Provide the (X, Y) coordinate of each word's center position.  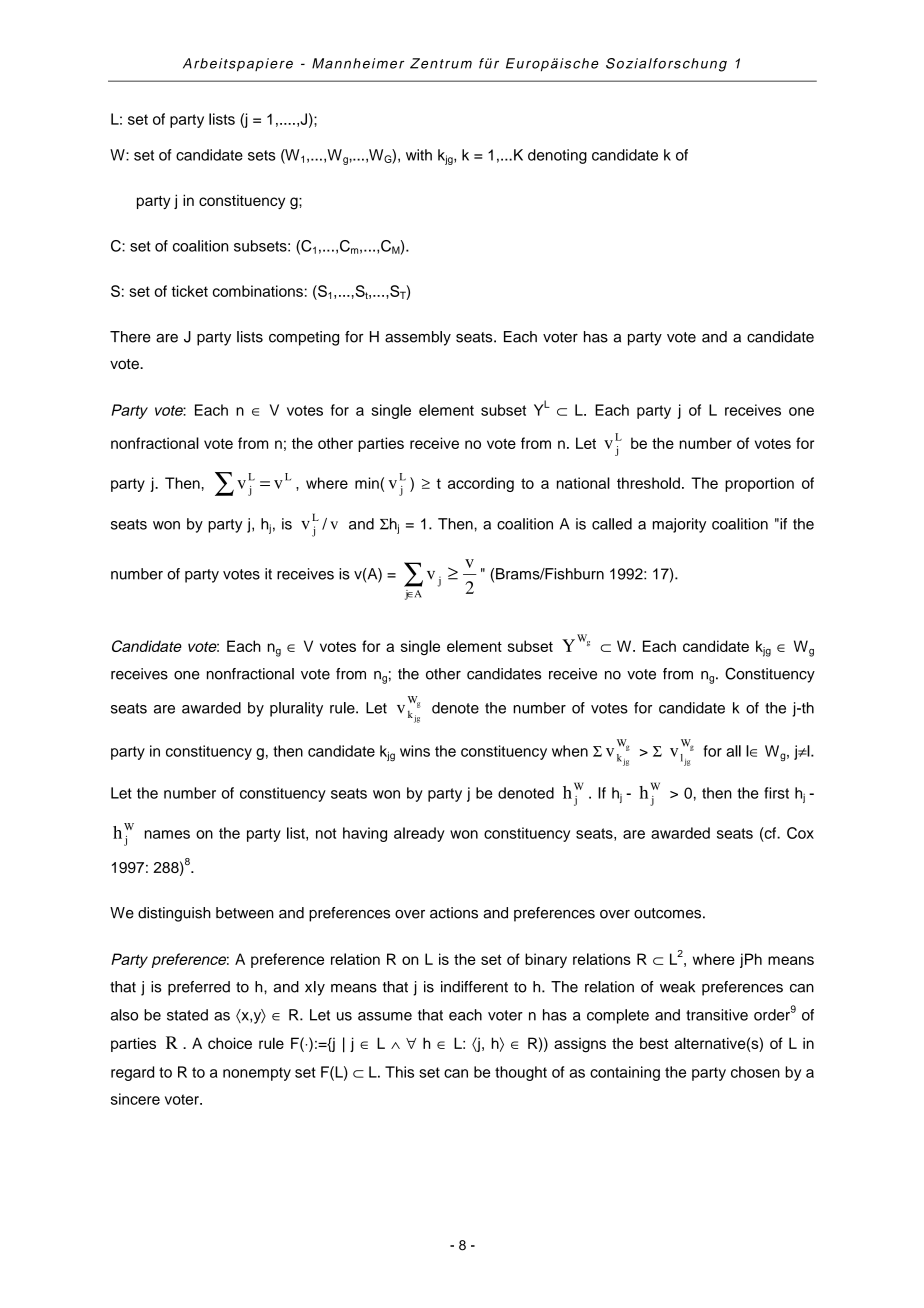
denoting (557, 156)
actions (454, 913)
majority (679, 525)
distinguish (174, 914)
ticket (190, 291)
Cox (800, 833)
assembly (418, 338)
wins (415, 751)
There (130, 337)
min (368, 483)
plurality (296, 709)
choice (230, 1043)
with (419, 155)
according (481, 484)
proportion (759, 484)
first (776, 793)
